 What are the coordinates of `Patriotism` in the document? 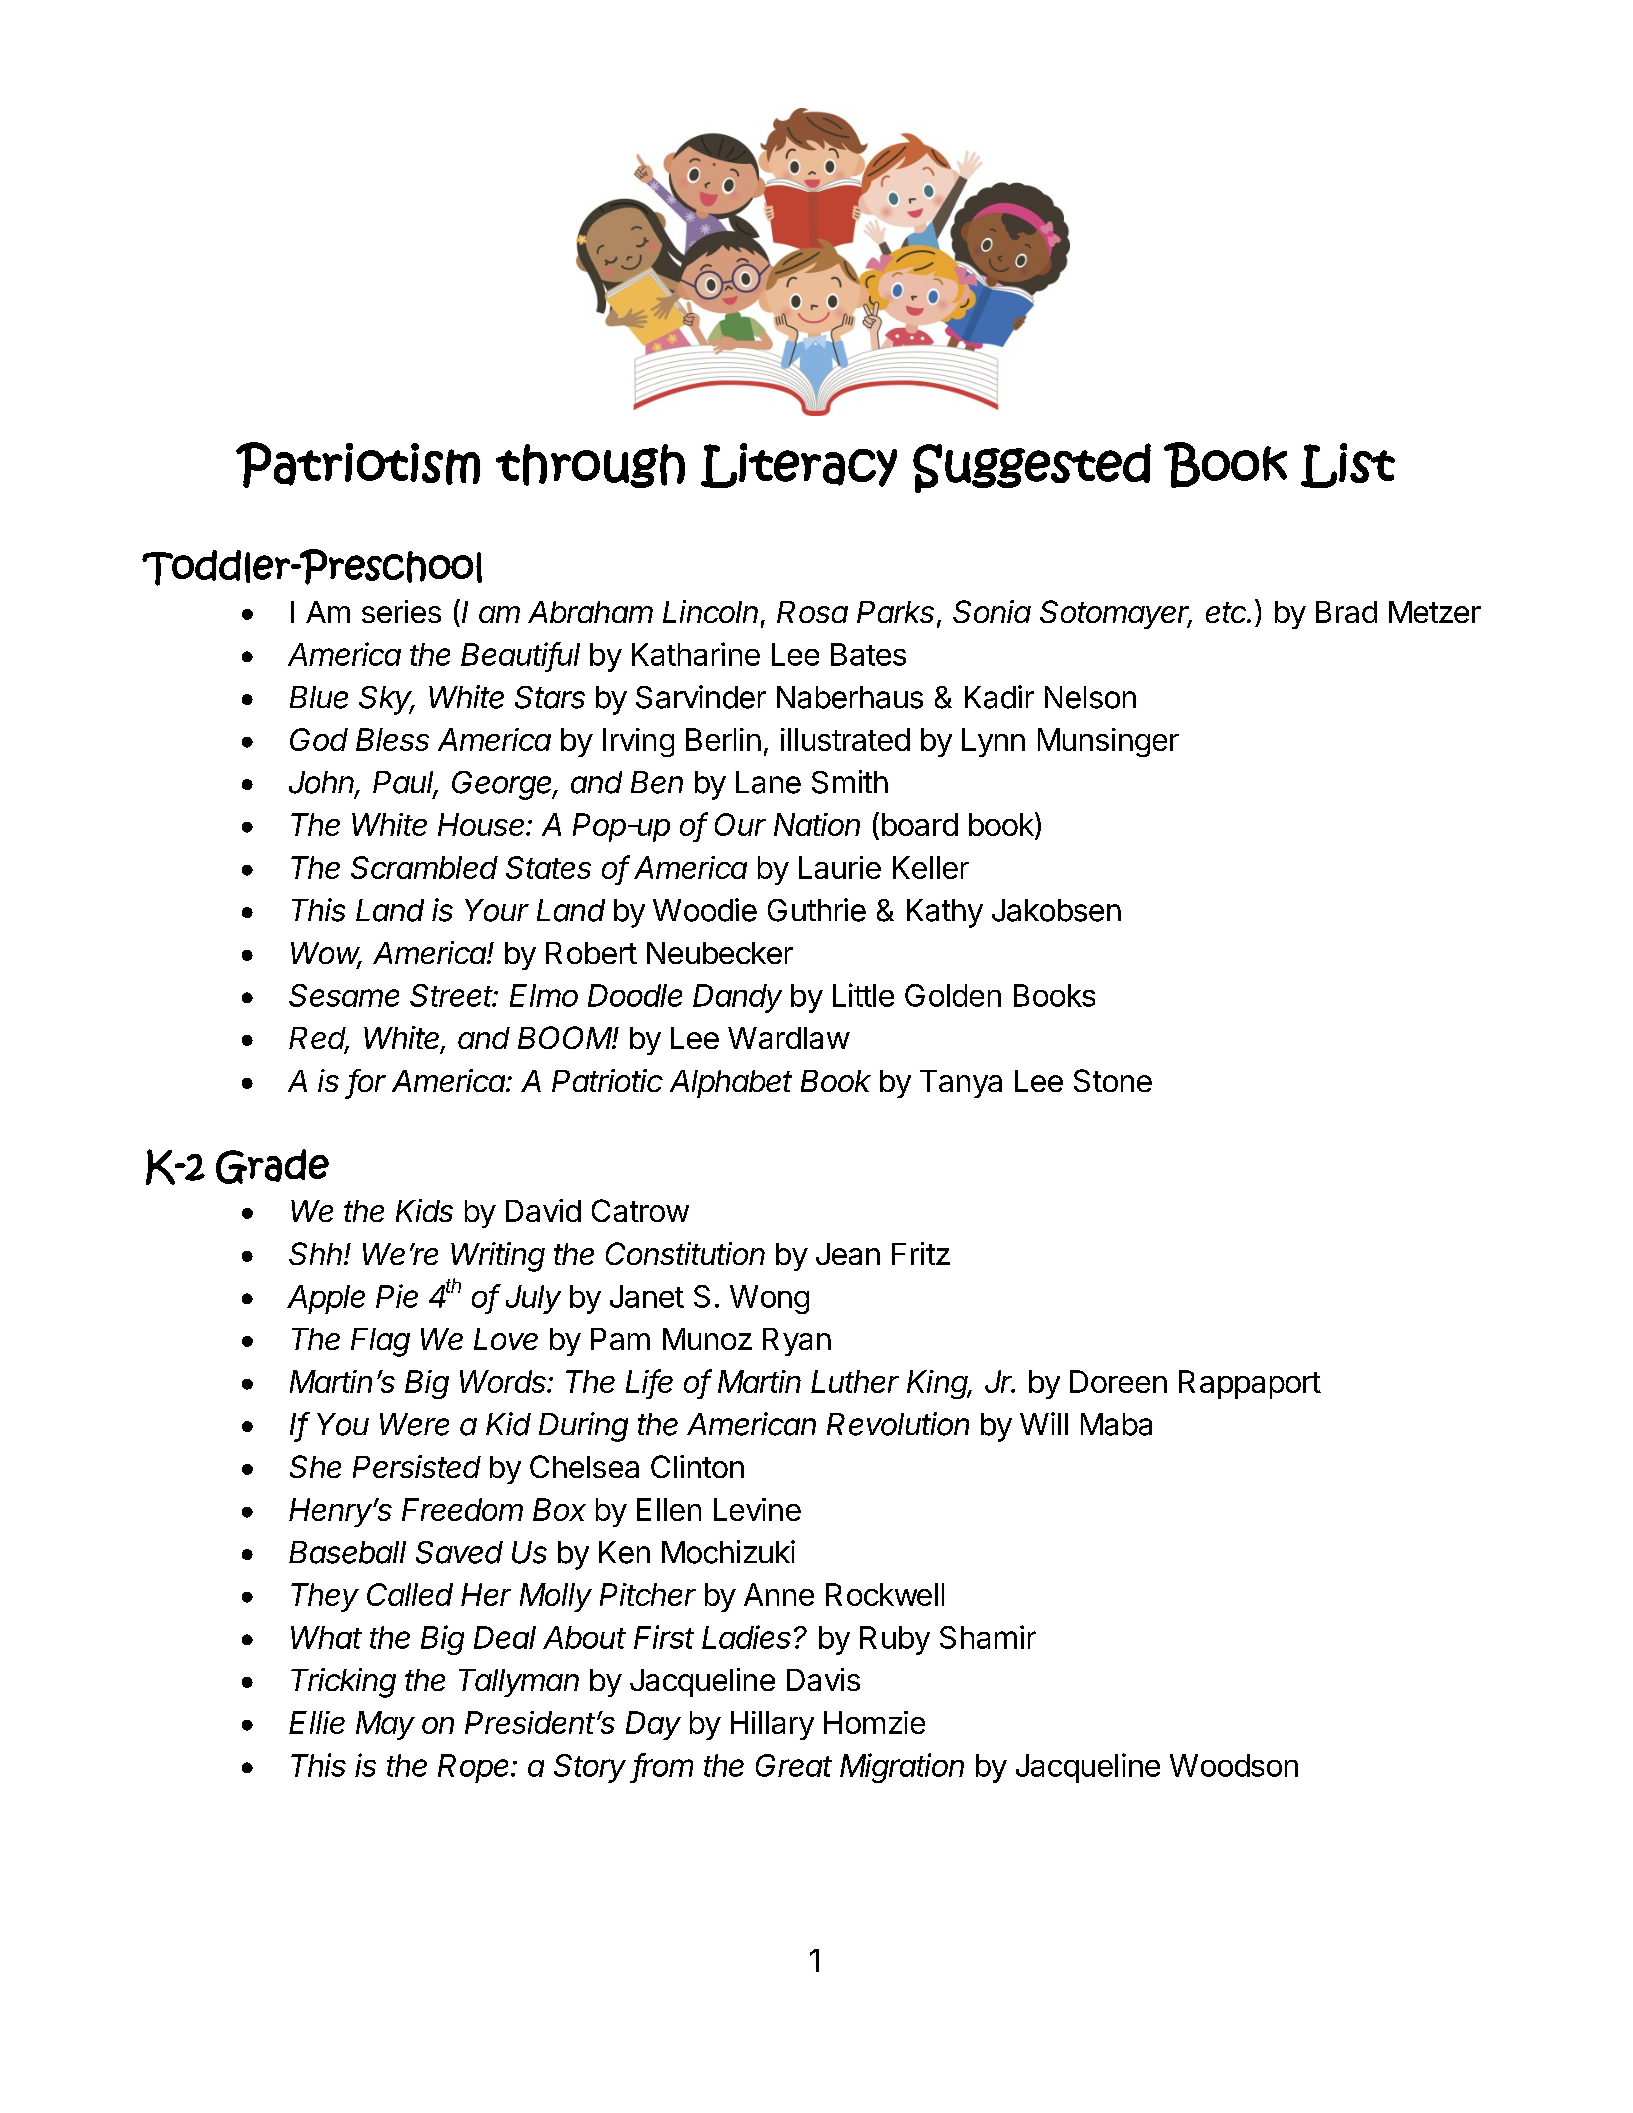 It's located at (358, 465).
